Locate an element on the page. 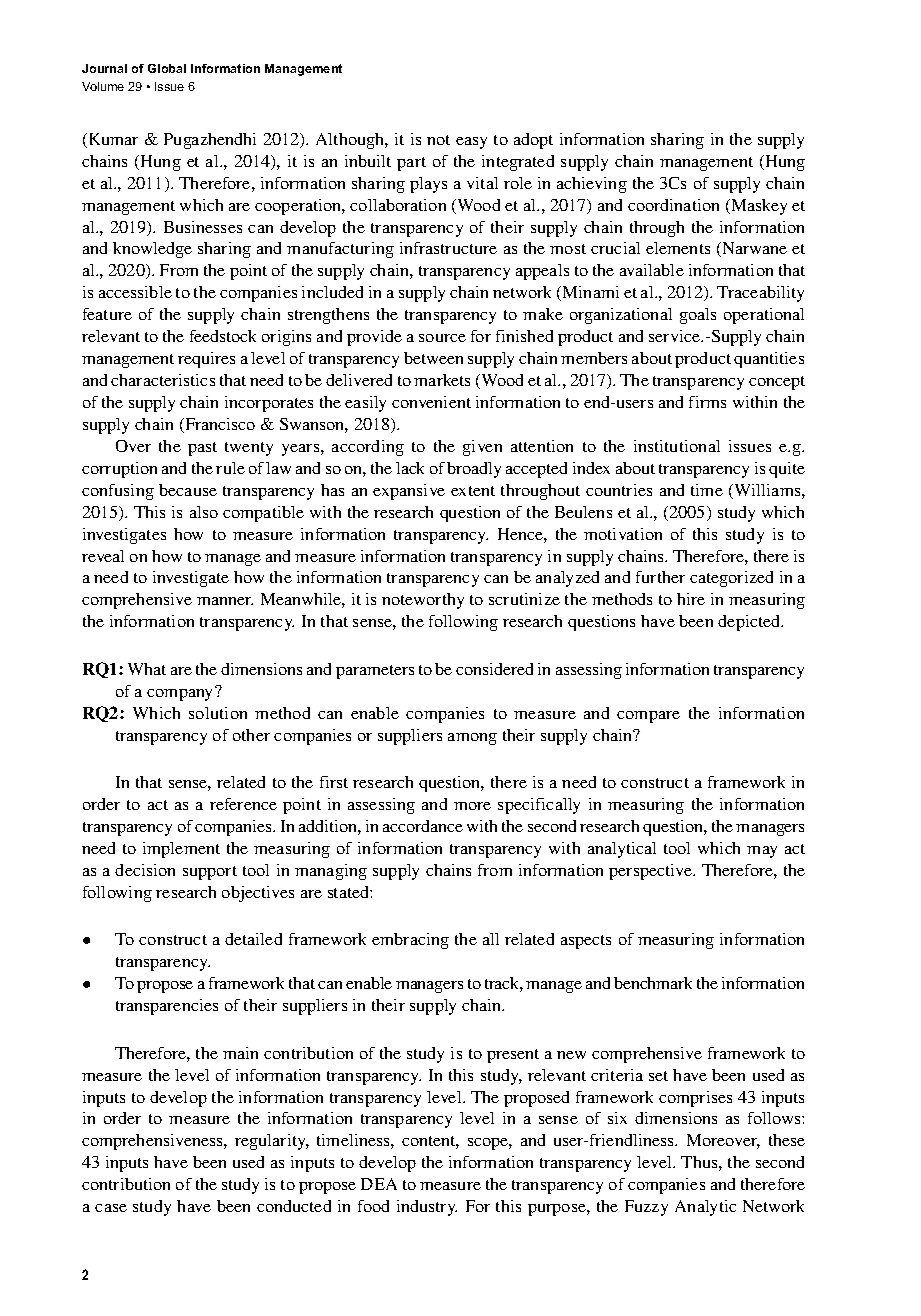 Image resolution: width=921 pixels, height=1316 pixels. coordination is located at coordinates (673, 205).
